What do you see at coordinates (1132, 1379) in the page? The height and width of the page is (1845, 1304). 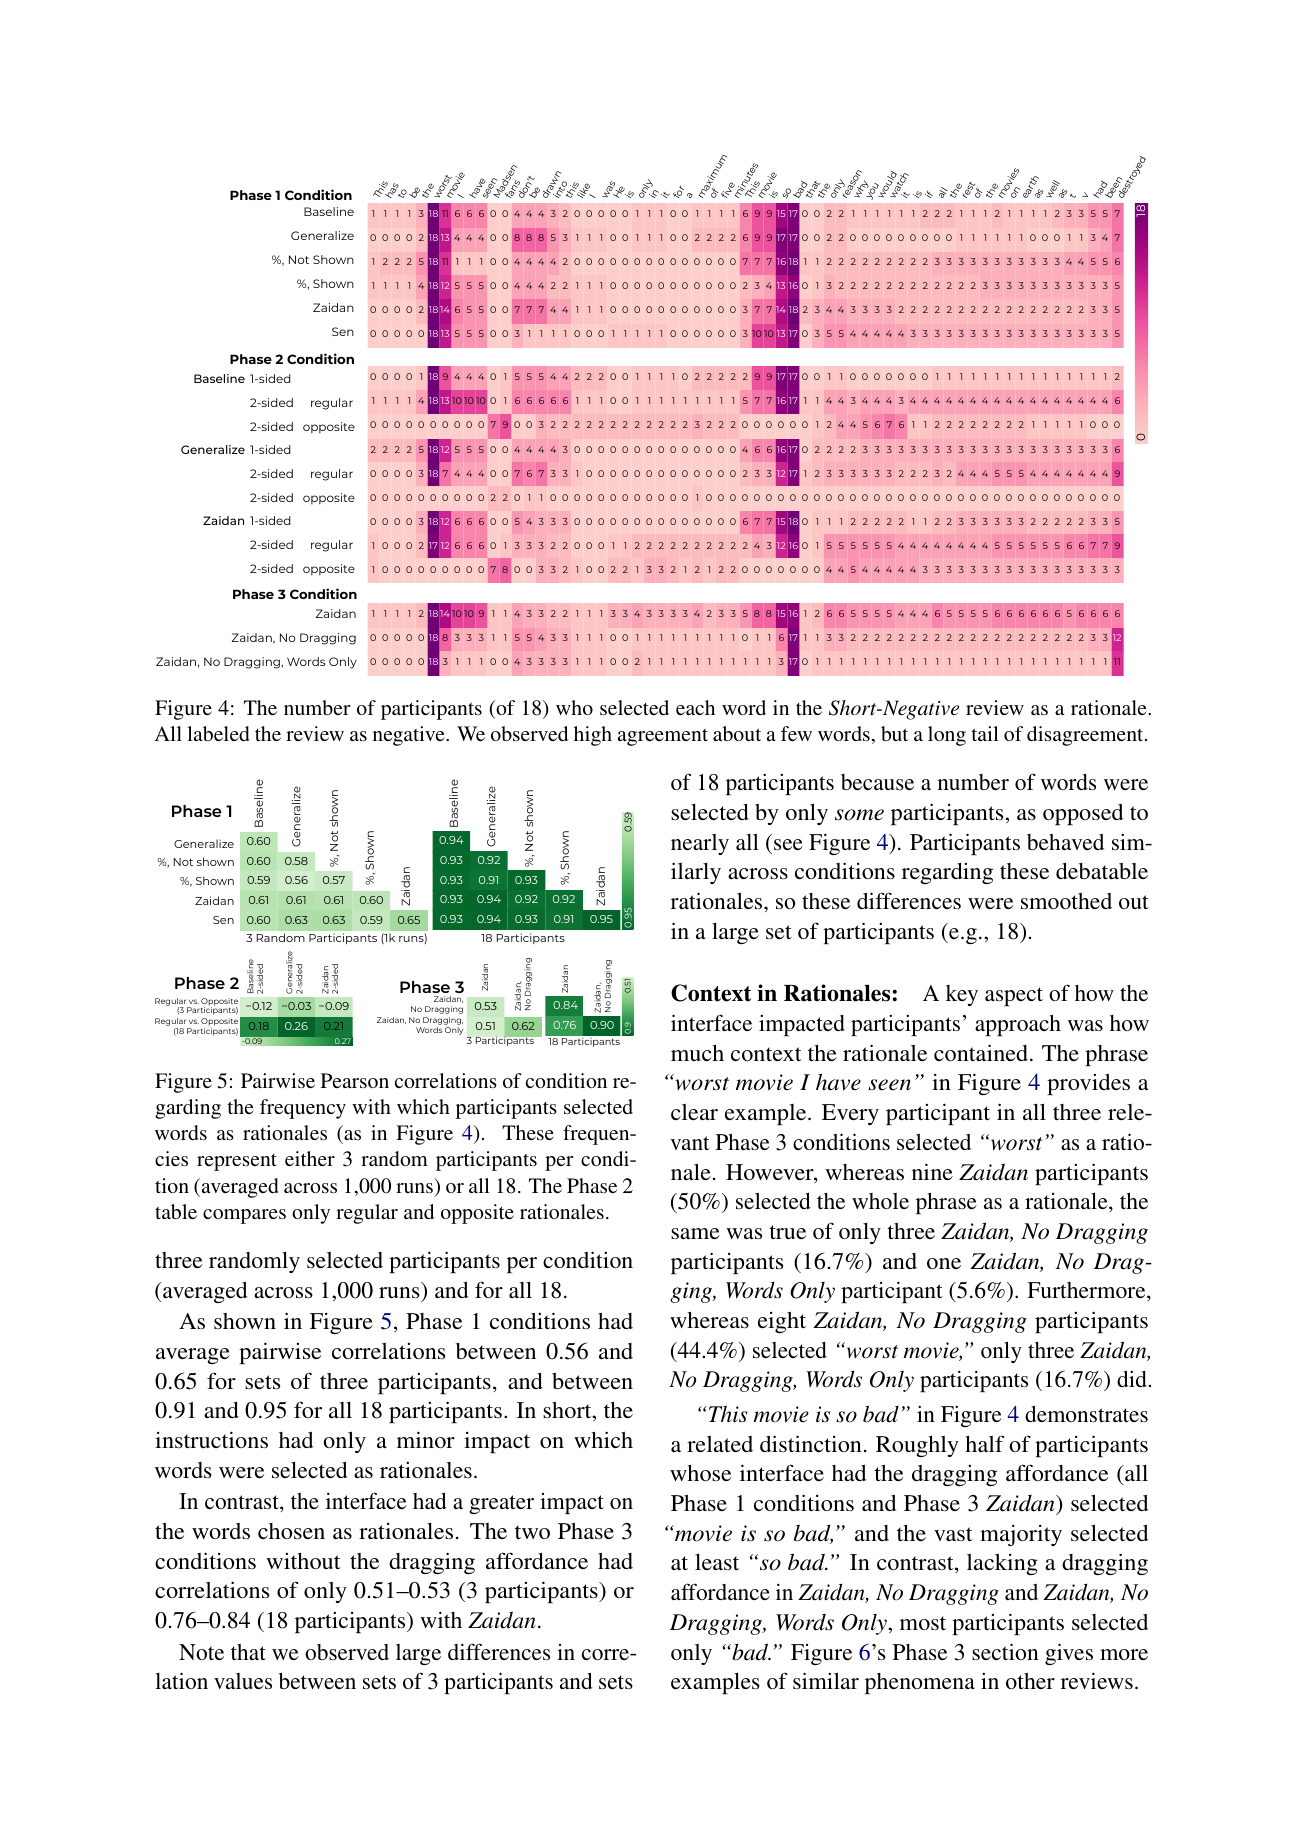 I see `did` at bounding box center [1132, 1379].
